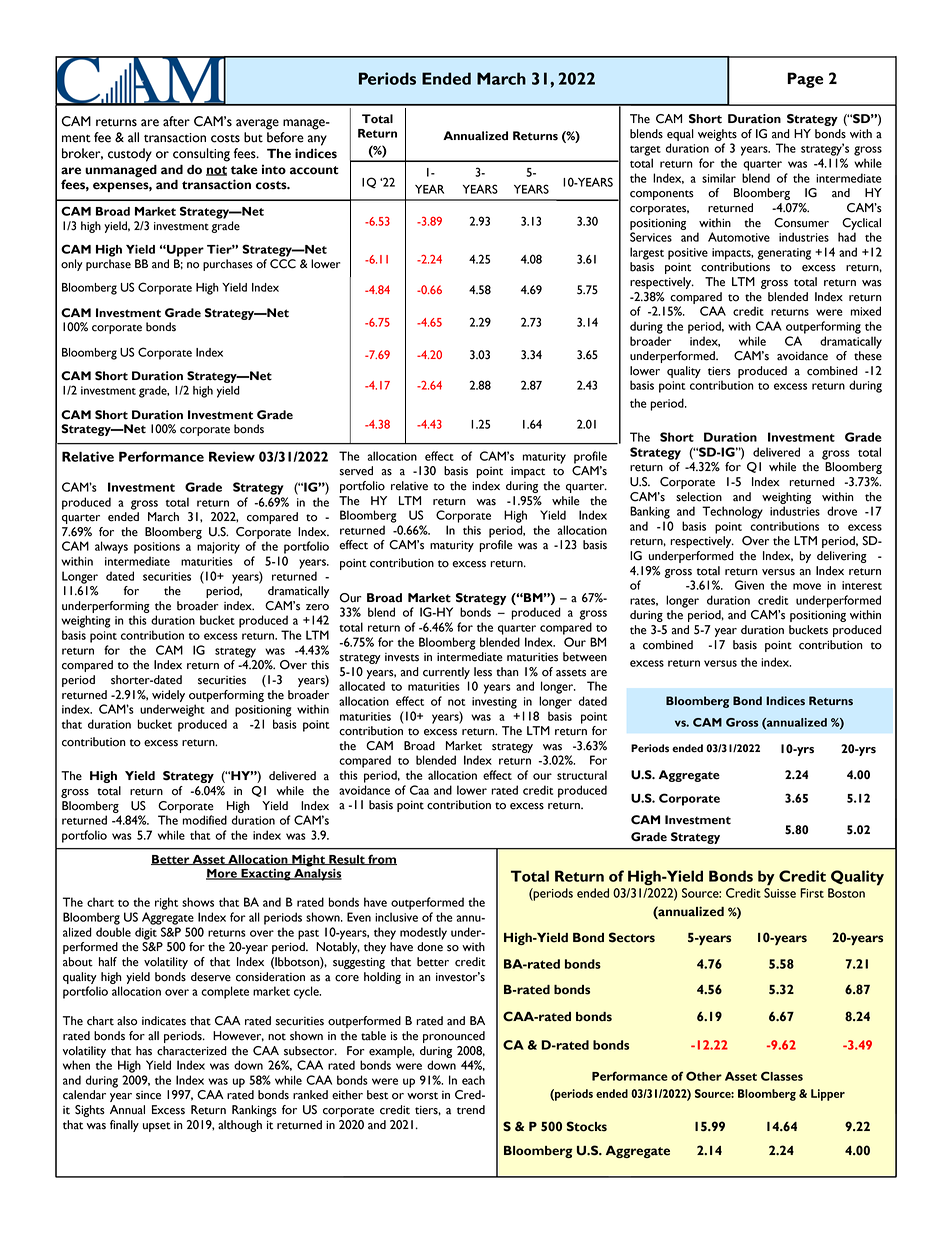  What do you see at coordinates (699, 497) in the page?
I see `selection` at bounding box center [699, 497].
